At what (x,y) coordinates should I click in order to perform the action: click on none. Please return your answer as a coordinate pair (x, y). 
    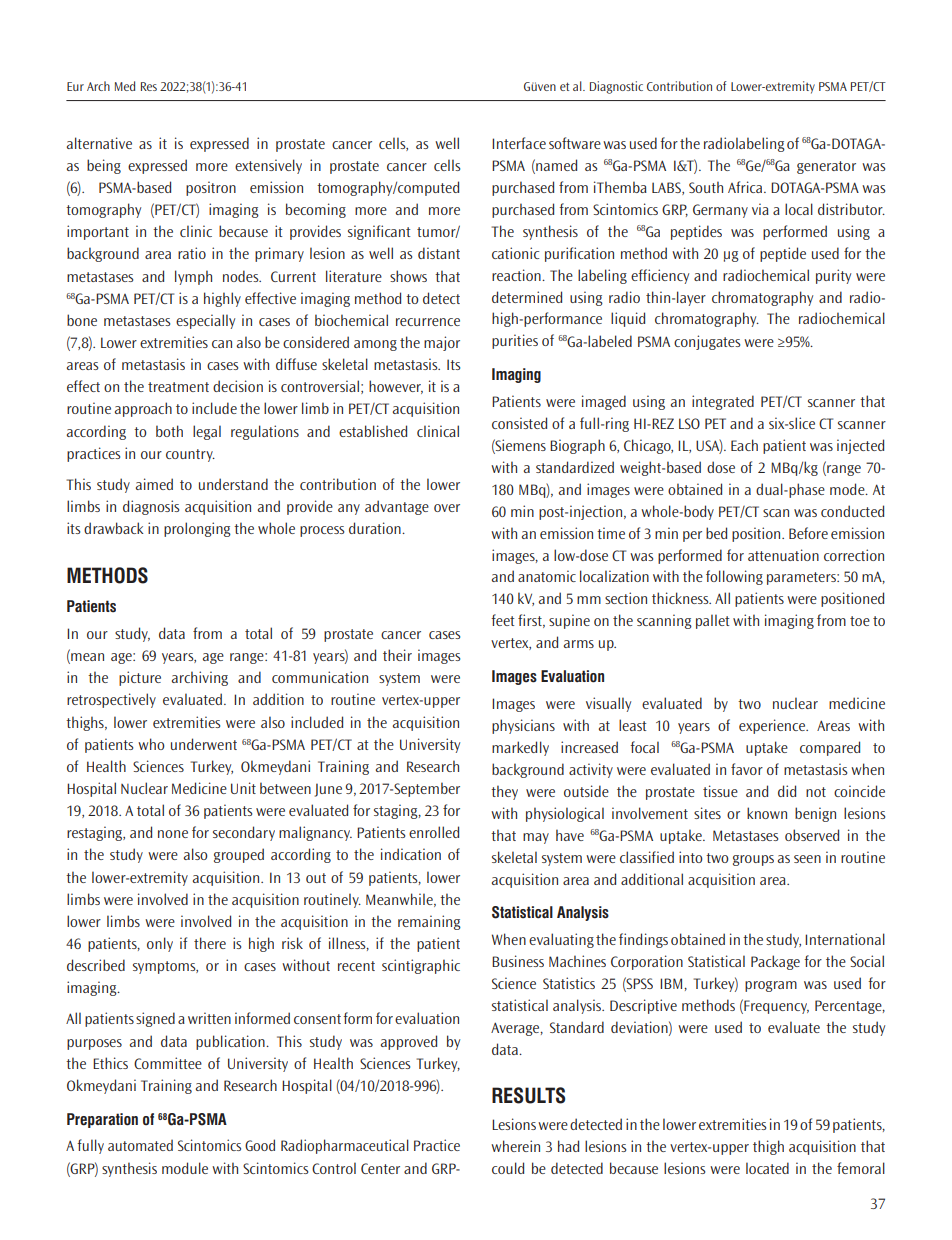
    Looking at the image, I should click on (173, 834).
